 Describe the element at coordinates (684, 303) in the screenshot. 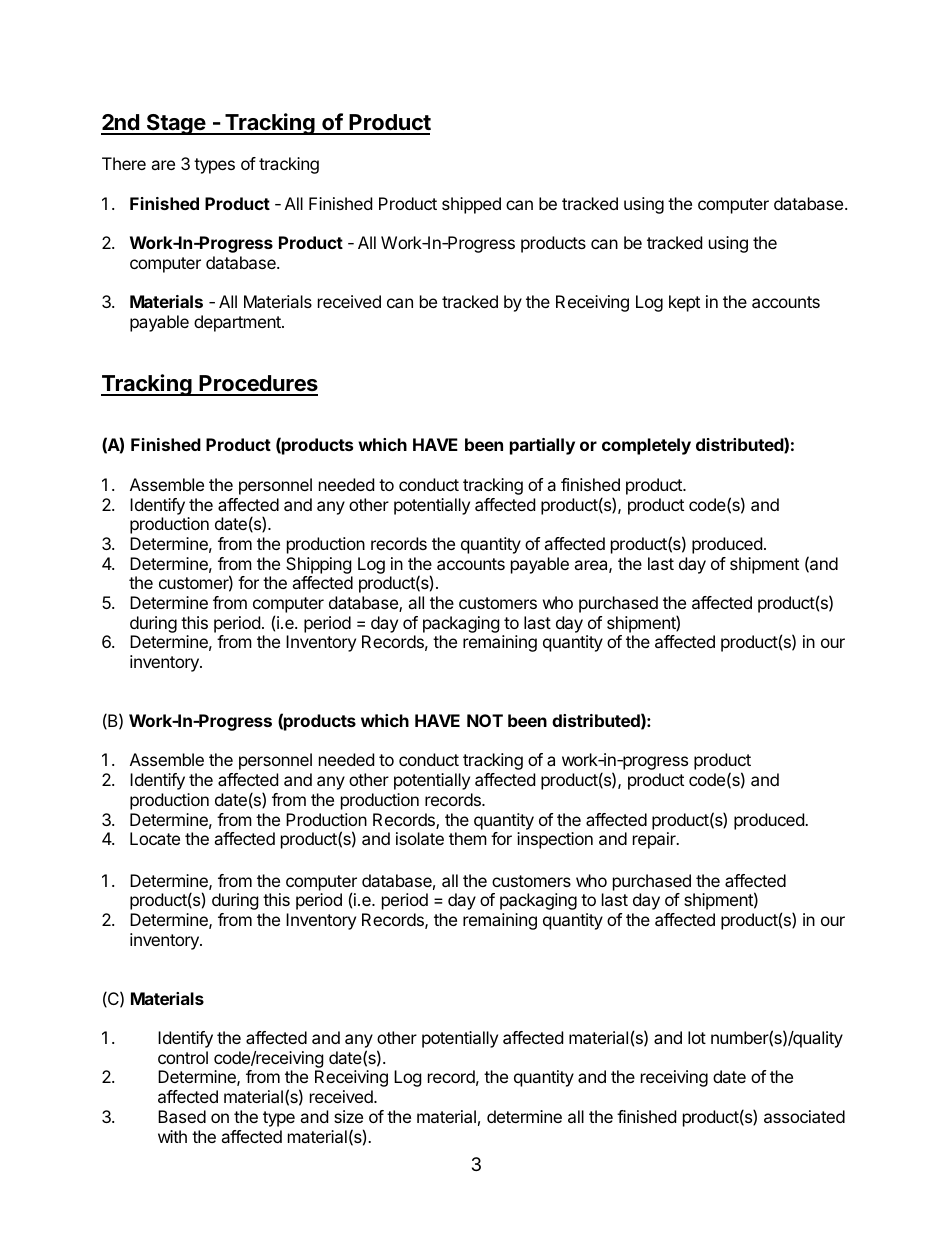

I see `kept` at that location.
